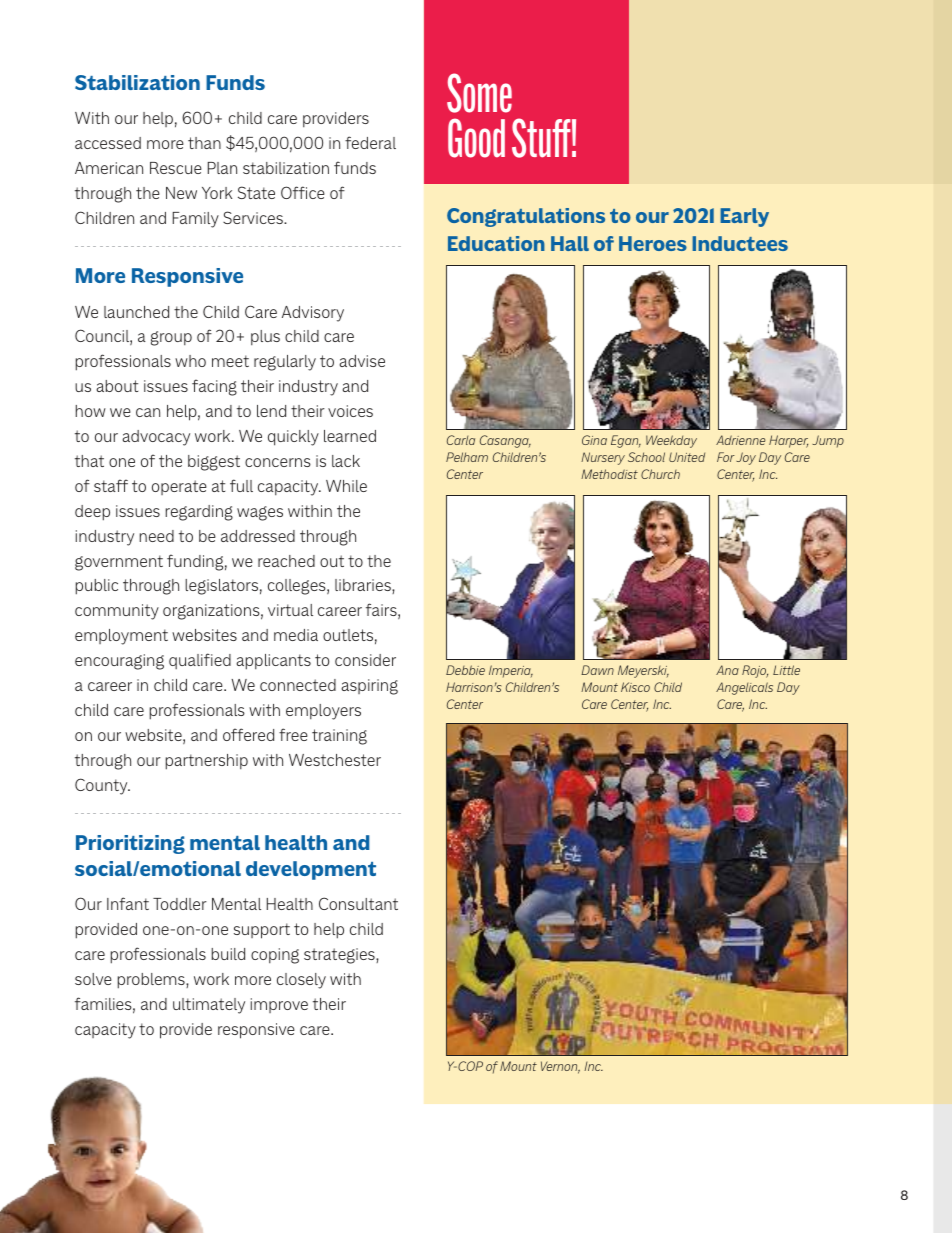 The height and width of the screenshot is (1233, 952). What do you see at coordinates (204, 143) in the screenshot?
I see `than` at bounding box center [204, 143].
